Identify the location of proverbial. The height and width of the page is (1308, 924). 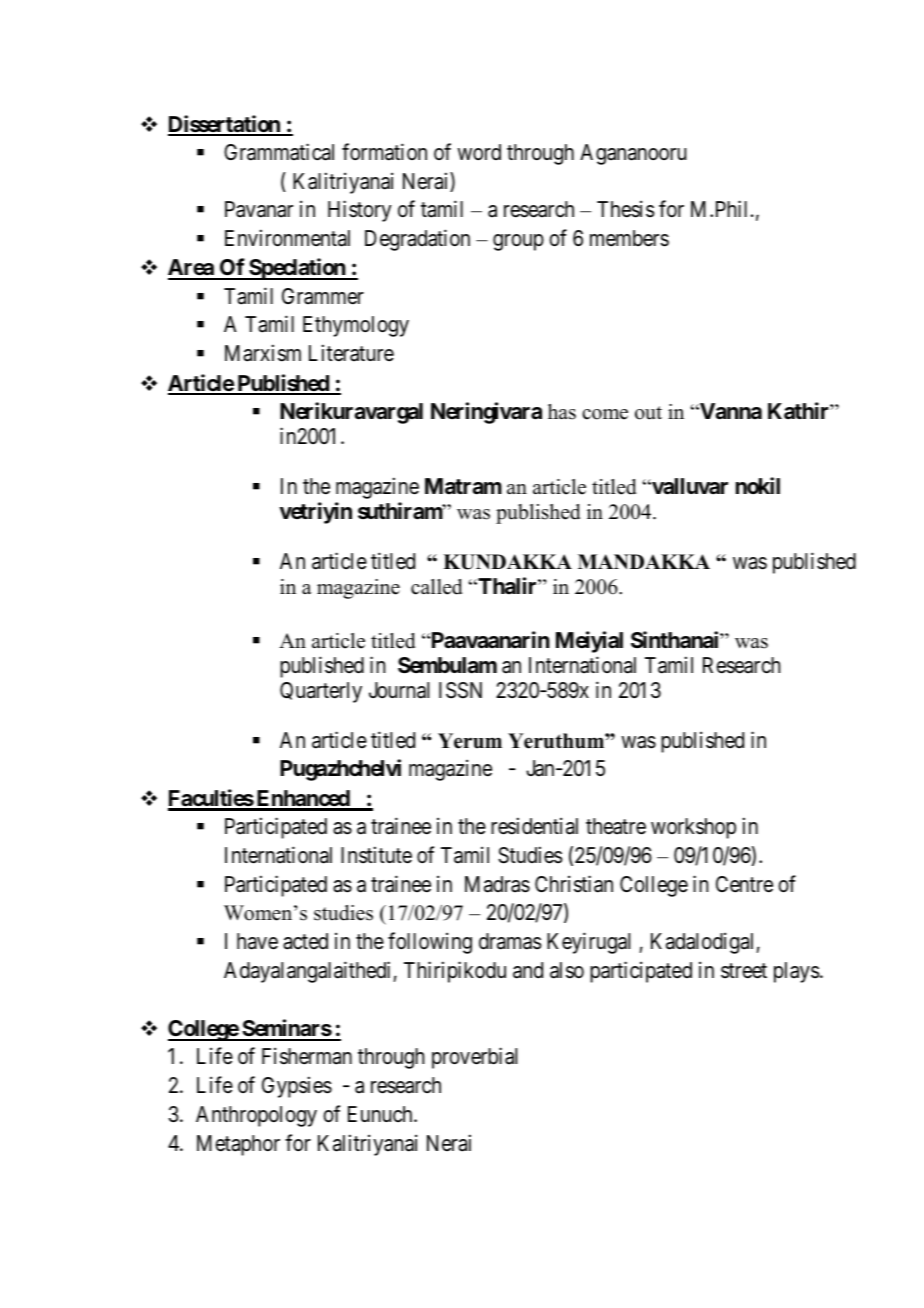
(474, 1058).
